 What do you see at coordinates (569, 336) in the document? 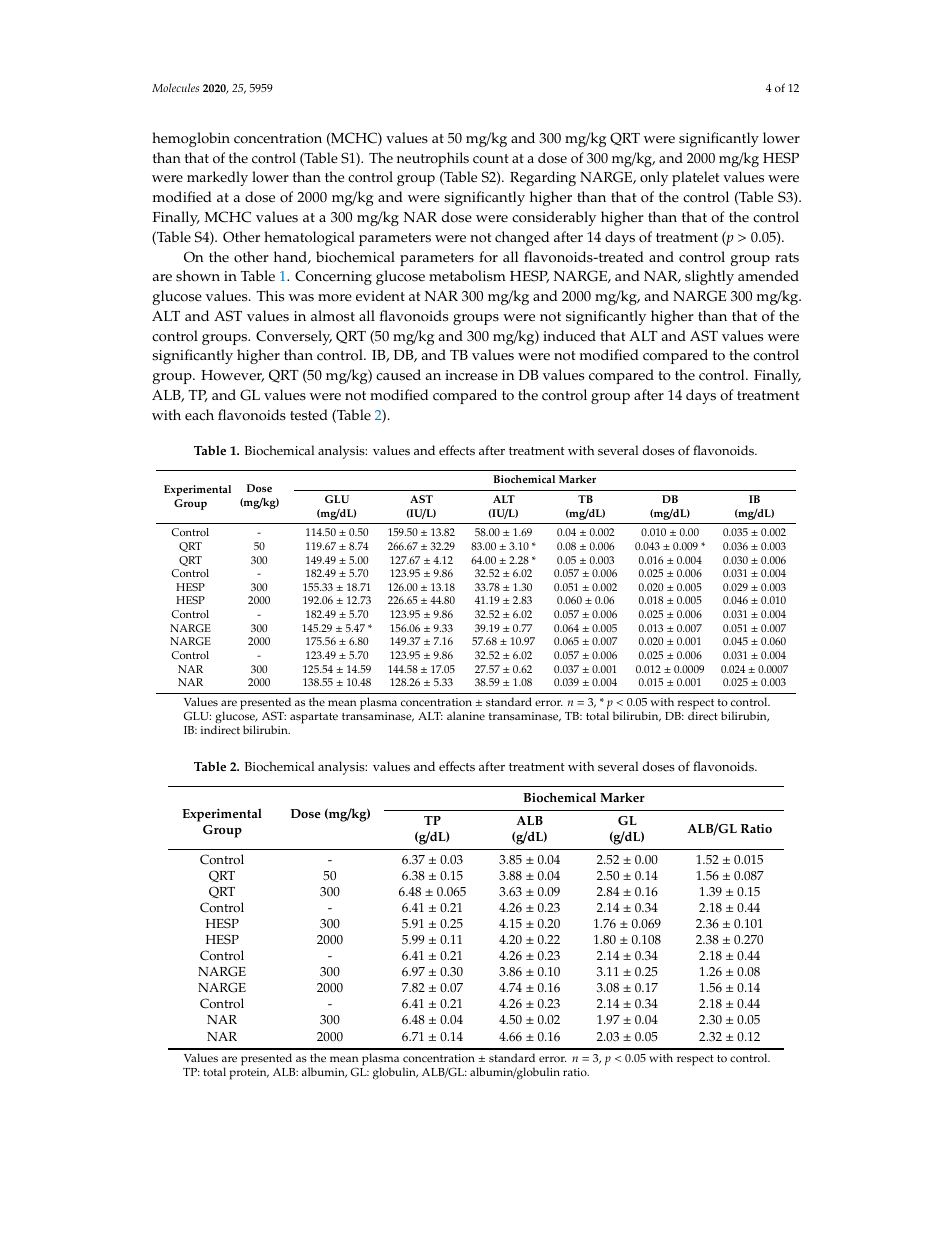
I see `induced` at bounding box center [569, 336].
